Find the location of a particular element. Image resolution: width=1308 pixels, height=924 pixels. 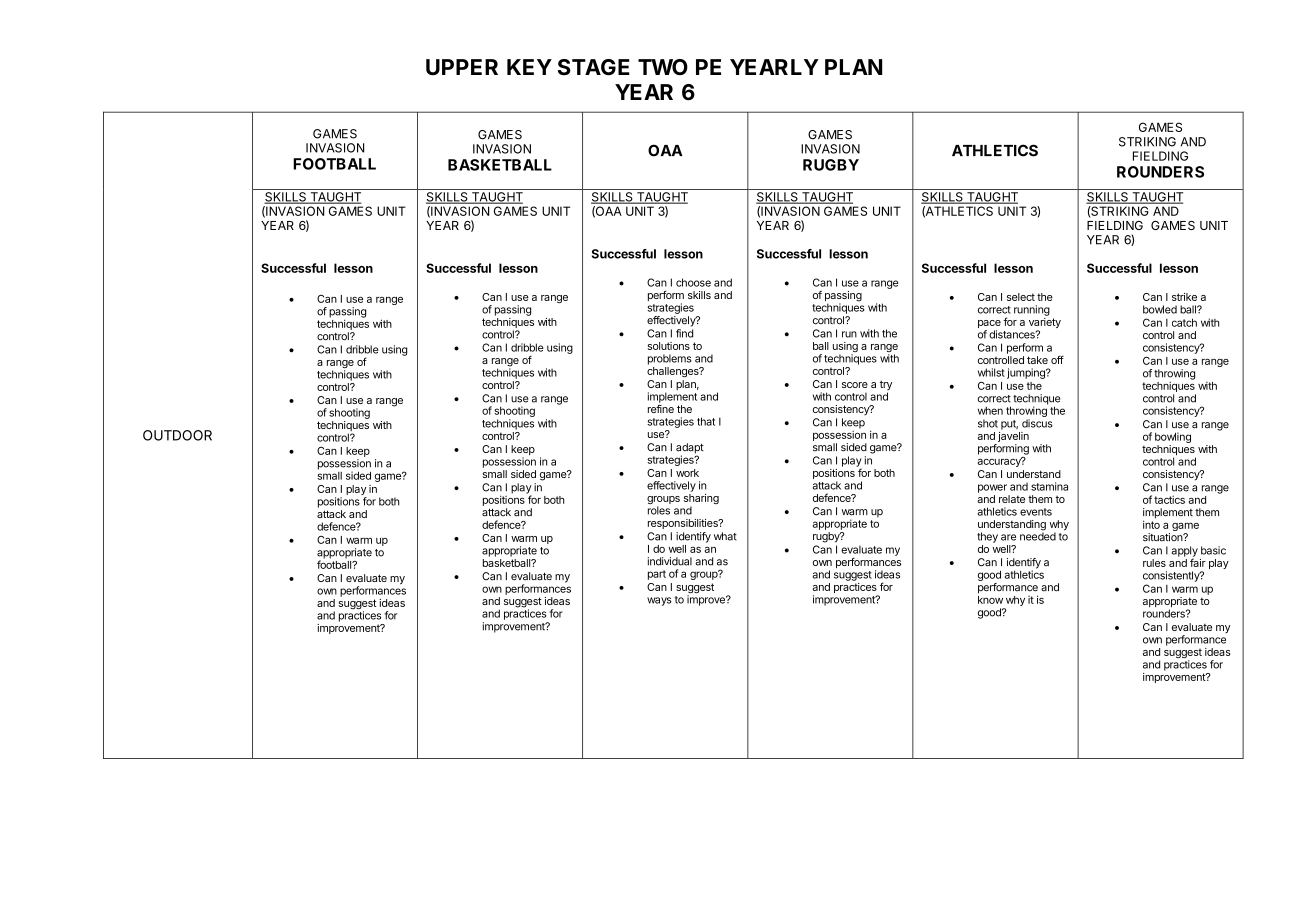

choose is located at coordinates (693, 282).
